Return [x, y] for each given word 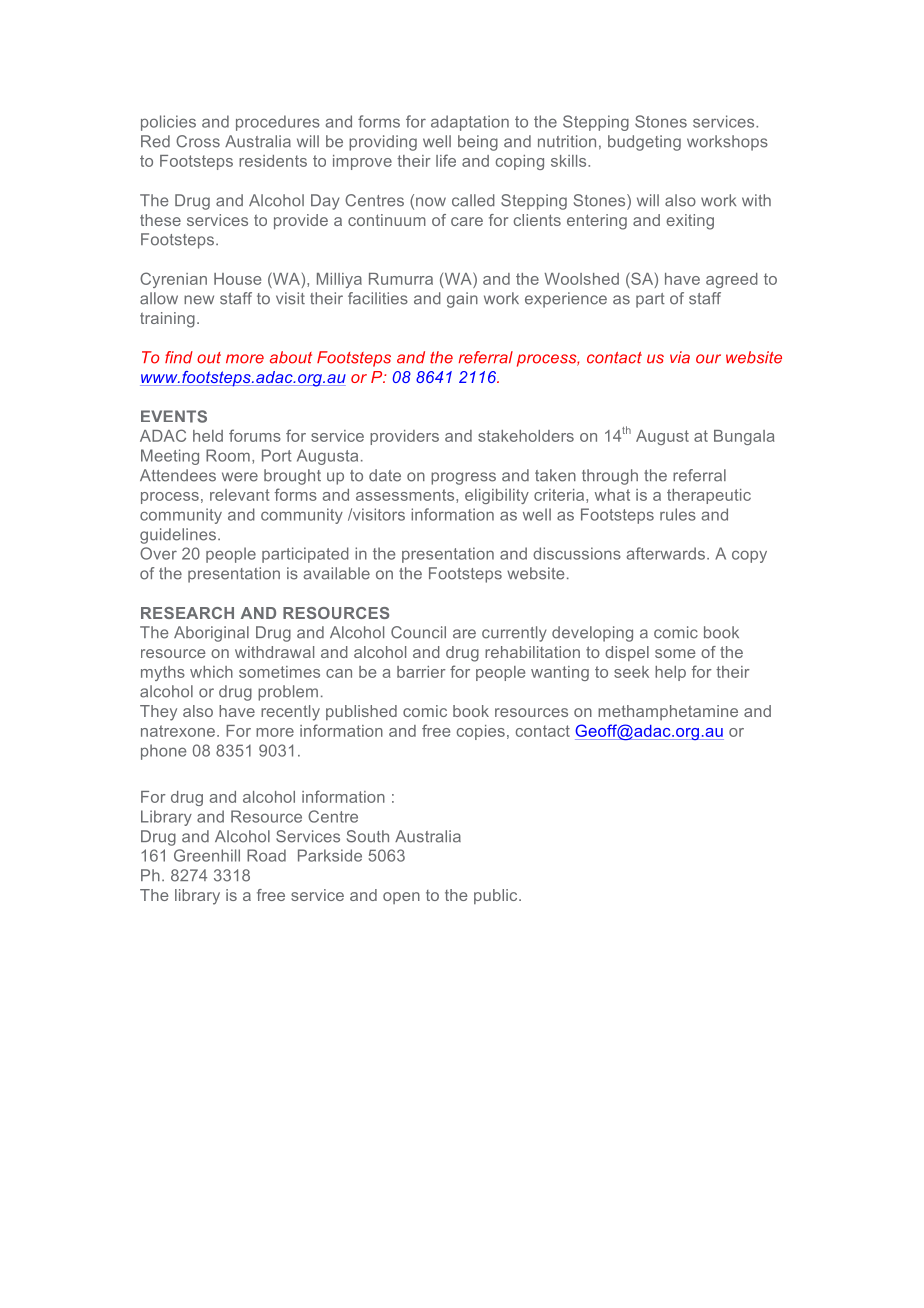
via [680, 357]
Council [418, 632]
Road [266, 855]
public [497, 896]
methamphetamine [668, 712]
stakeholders [526, 436]
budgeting [644, 143]
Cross [198, 141]
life [446, 160]
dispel [627, 653]
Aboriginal [211, 634]
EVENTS [174, 416]
